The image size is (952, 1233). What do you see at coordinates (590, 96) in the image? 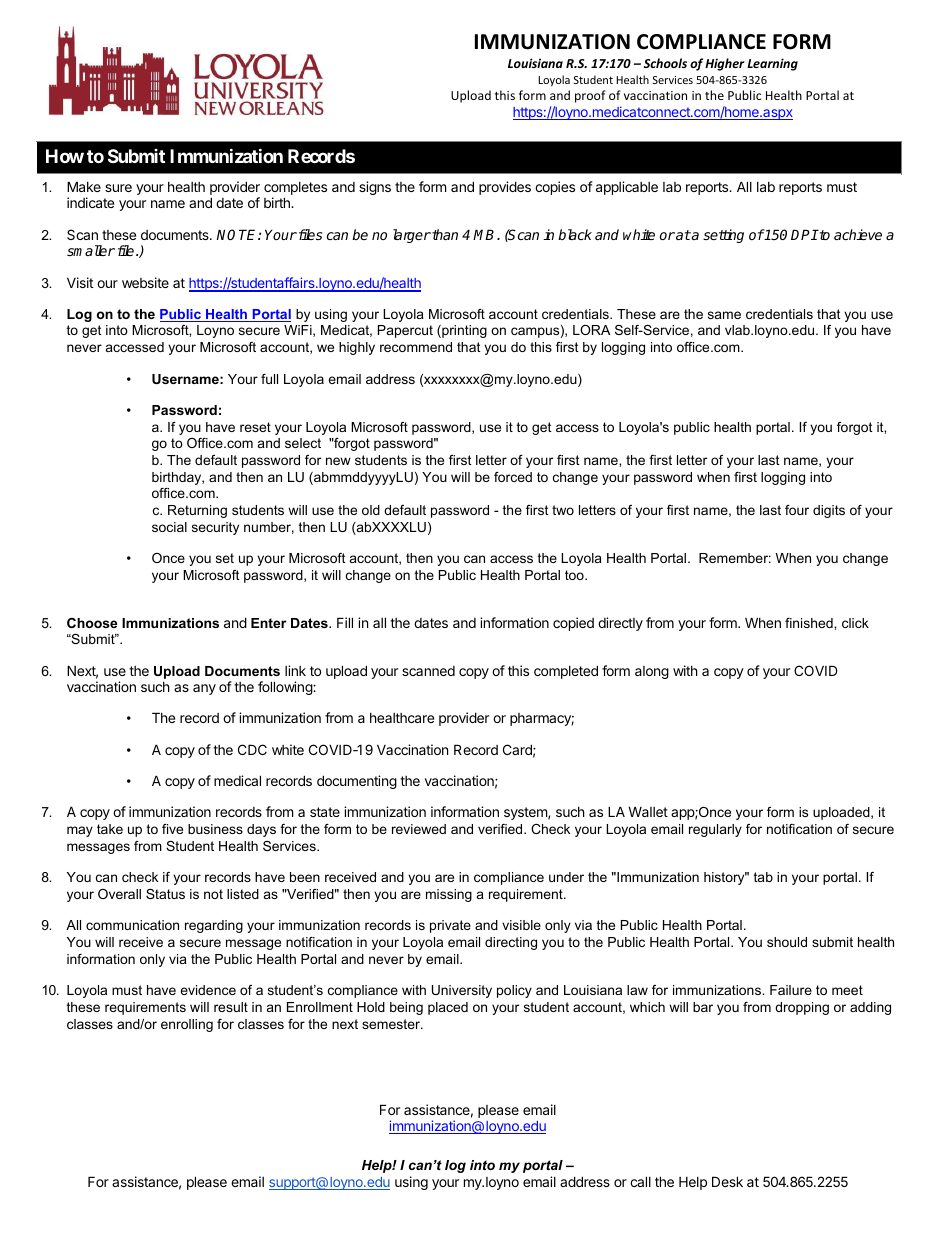
I see `proof` at bounding box center [590, 96].
